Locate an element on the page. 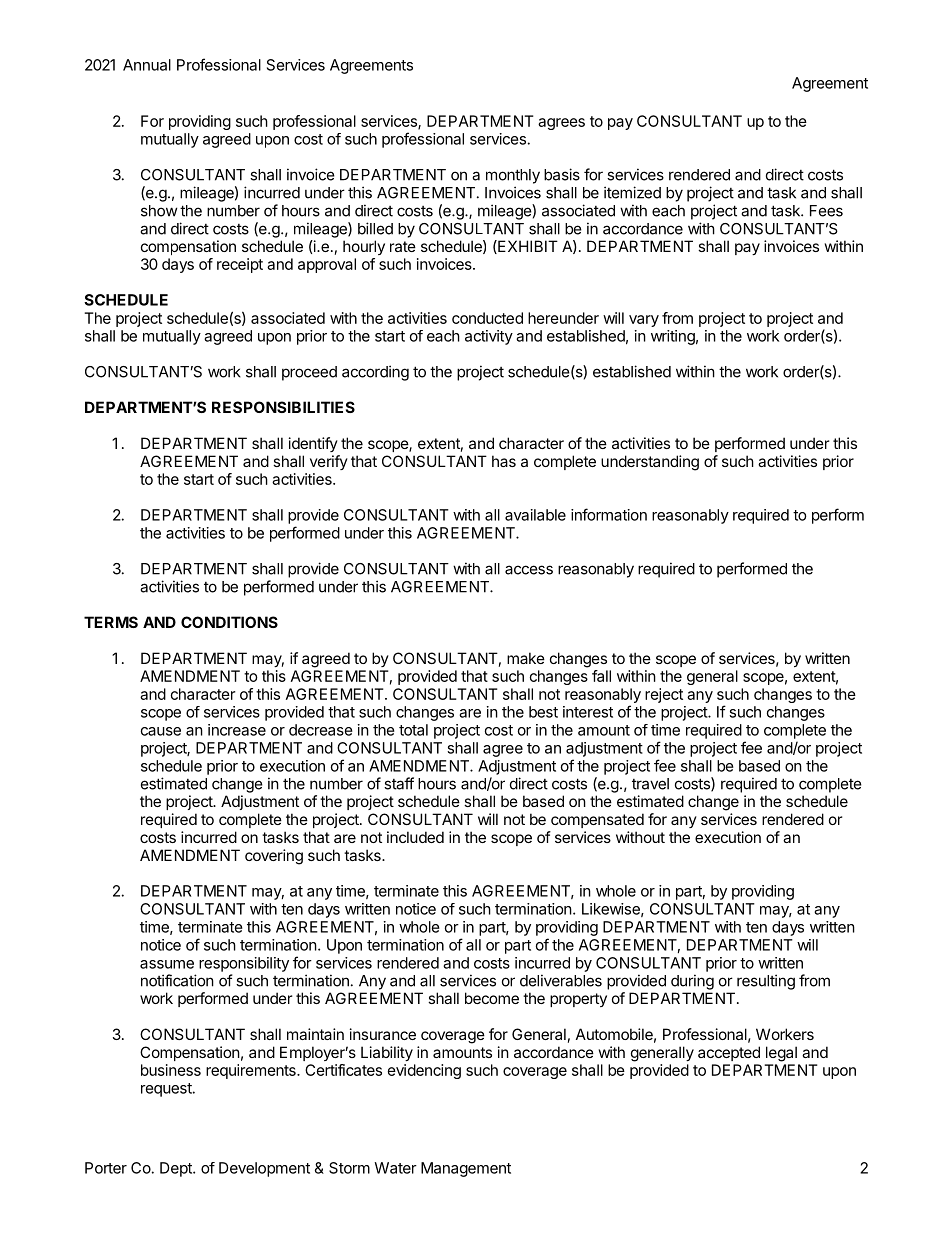  resulting is located at coordinates (766, 982).
